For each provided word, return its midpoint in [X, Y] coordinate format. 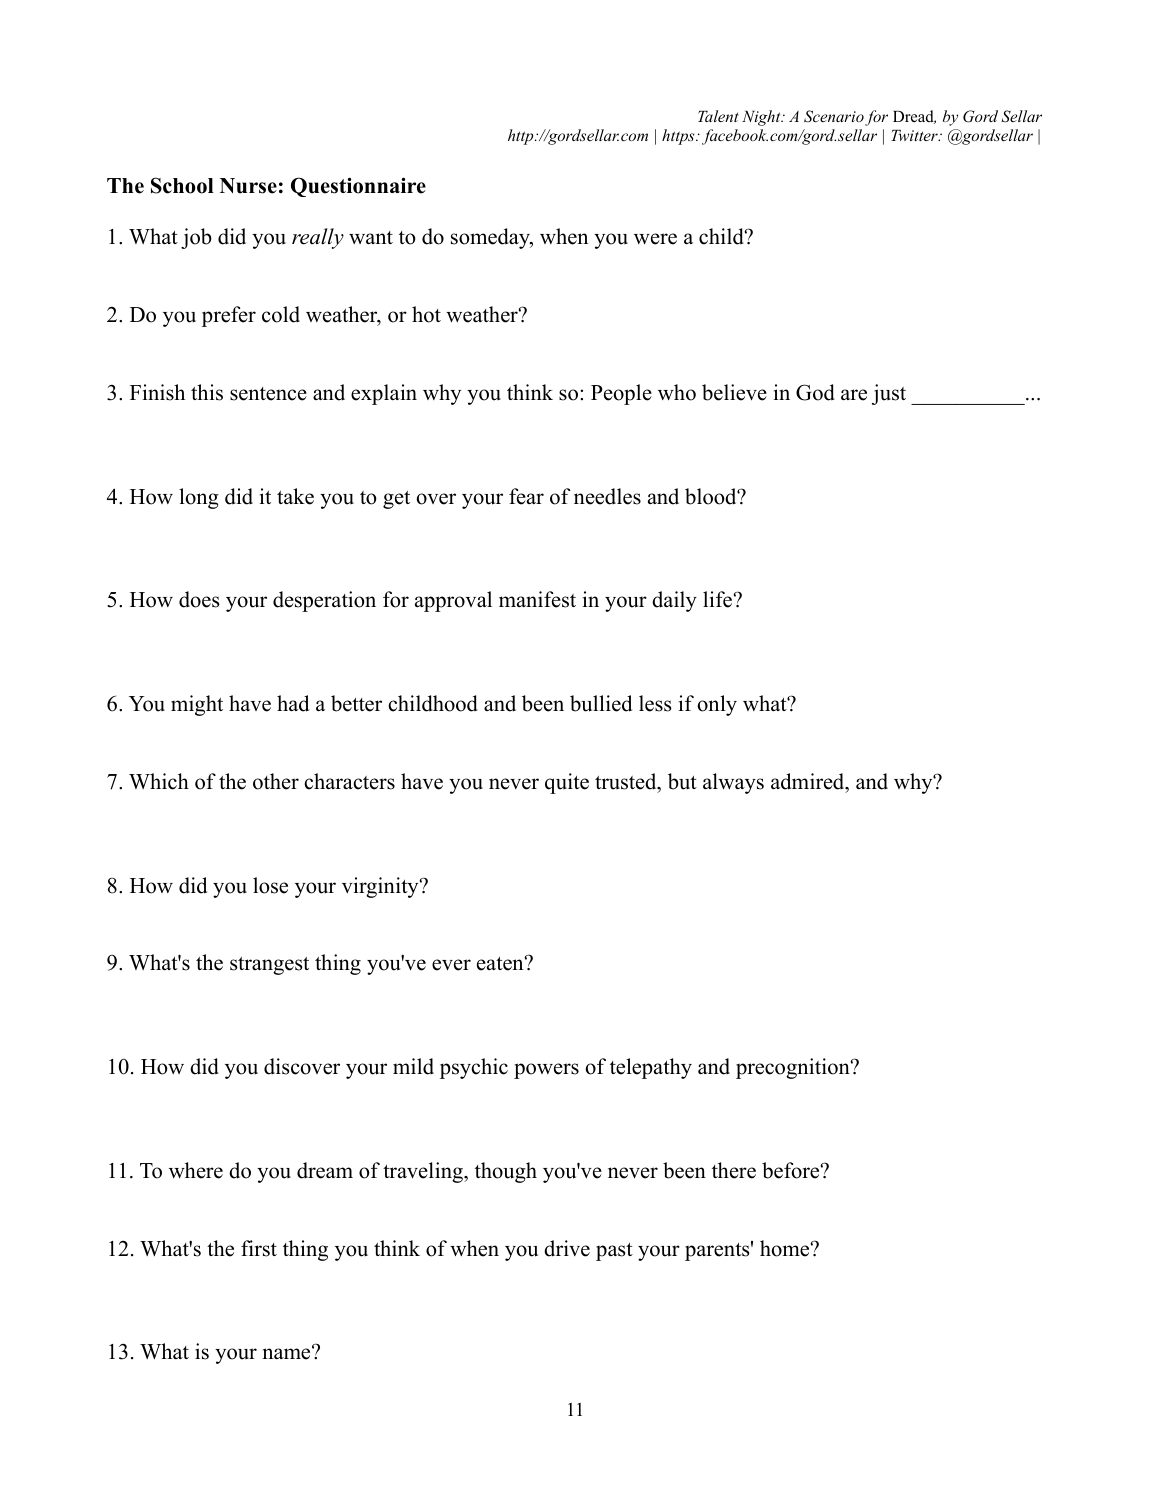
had [293, 703]
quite [567, 783]
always [733, 783]
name [288, 1353]
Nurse [248, 186]
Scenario [834, 116]
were [655, 239]
